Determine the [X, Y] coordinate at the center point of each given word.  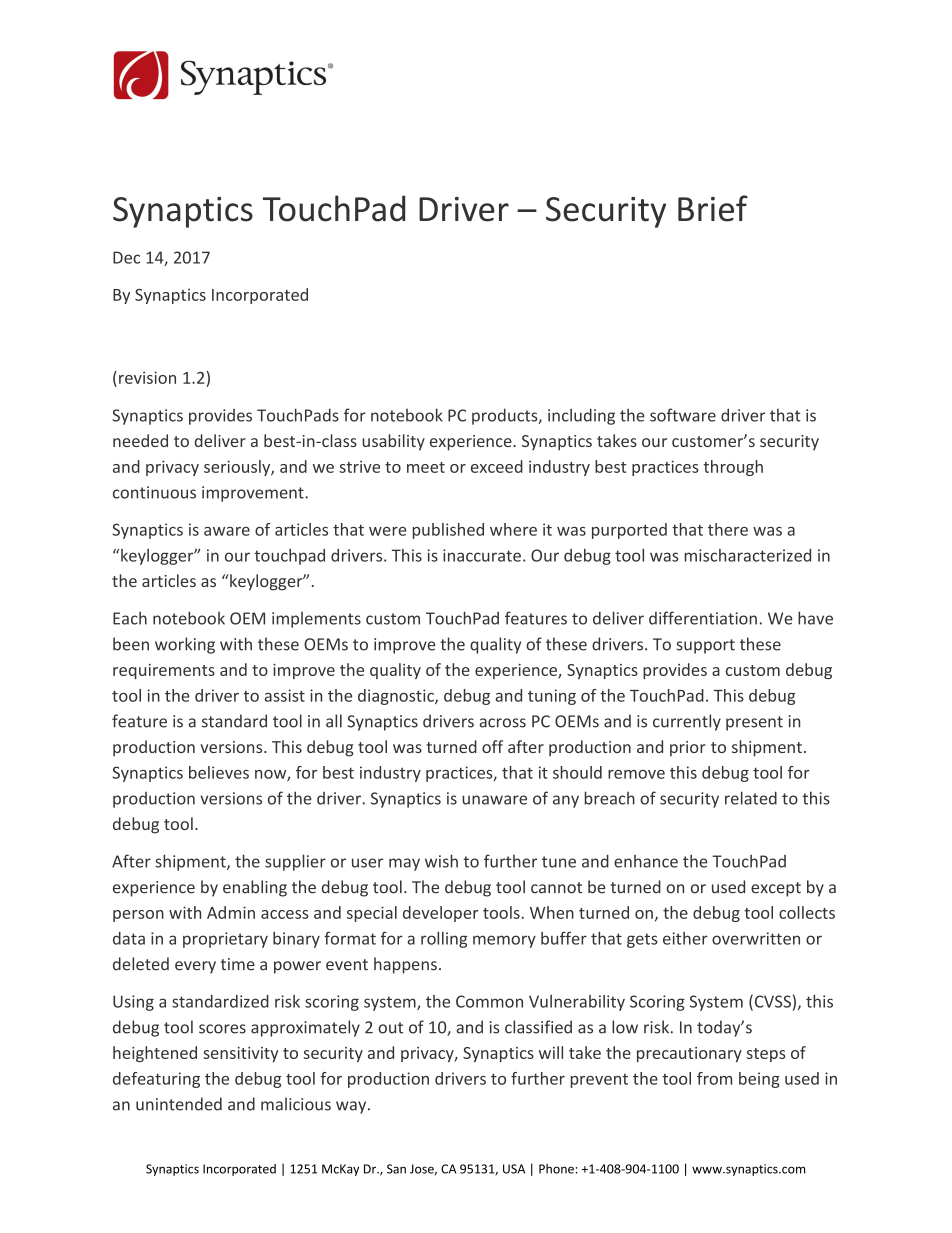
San [396, 1169]
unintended [179, 1104]
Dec [126, 257]
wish [441, 861]
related [751, 798]
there [728, 529]
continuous [154, 492]
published [448, 531]
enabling [255, 888]
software [683, 415]
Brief [713, 208]
